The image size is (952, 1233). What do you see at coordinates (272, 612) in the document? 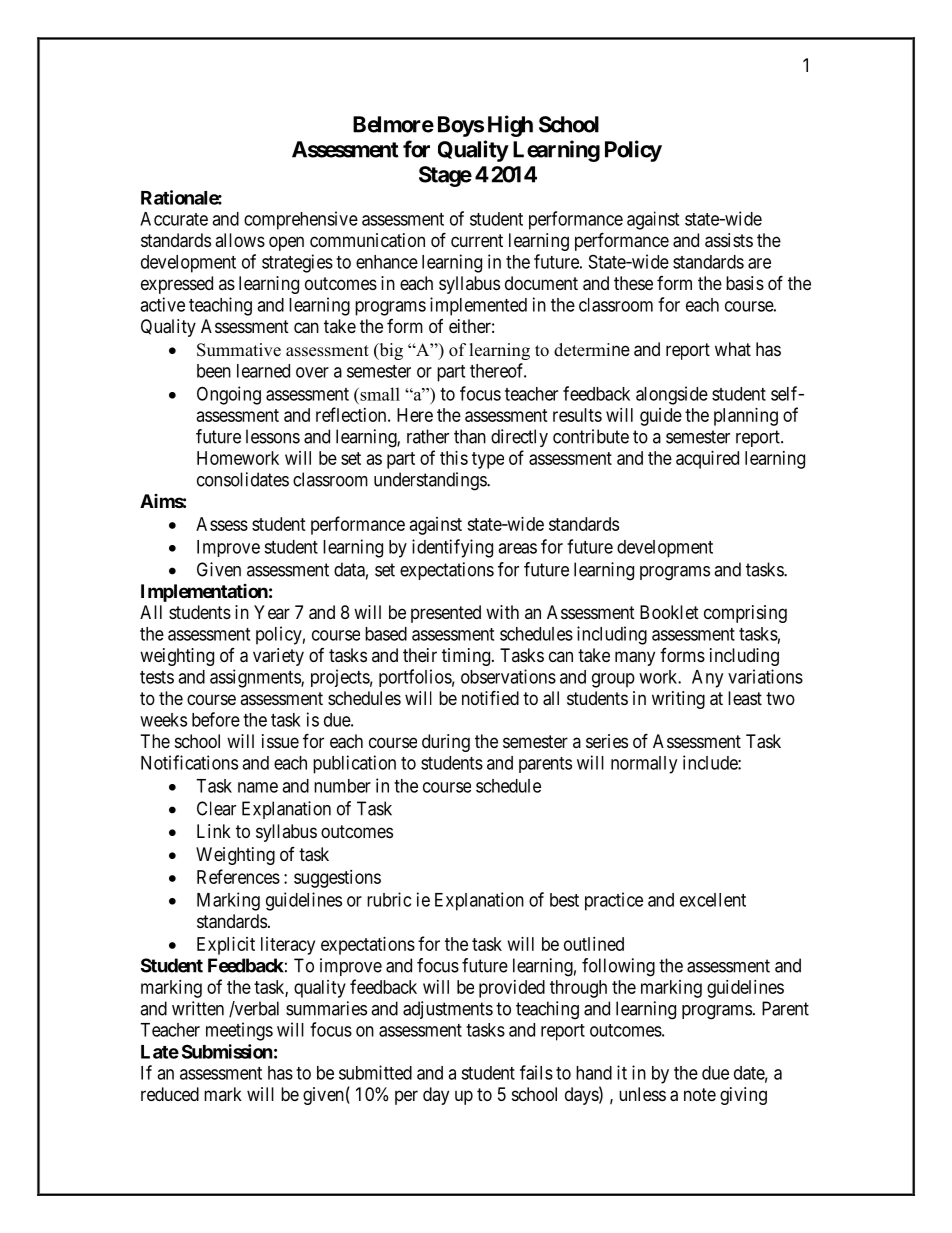
I see `Year` at bounding box center [272, 612].
